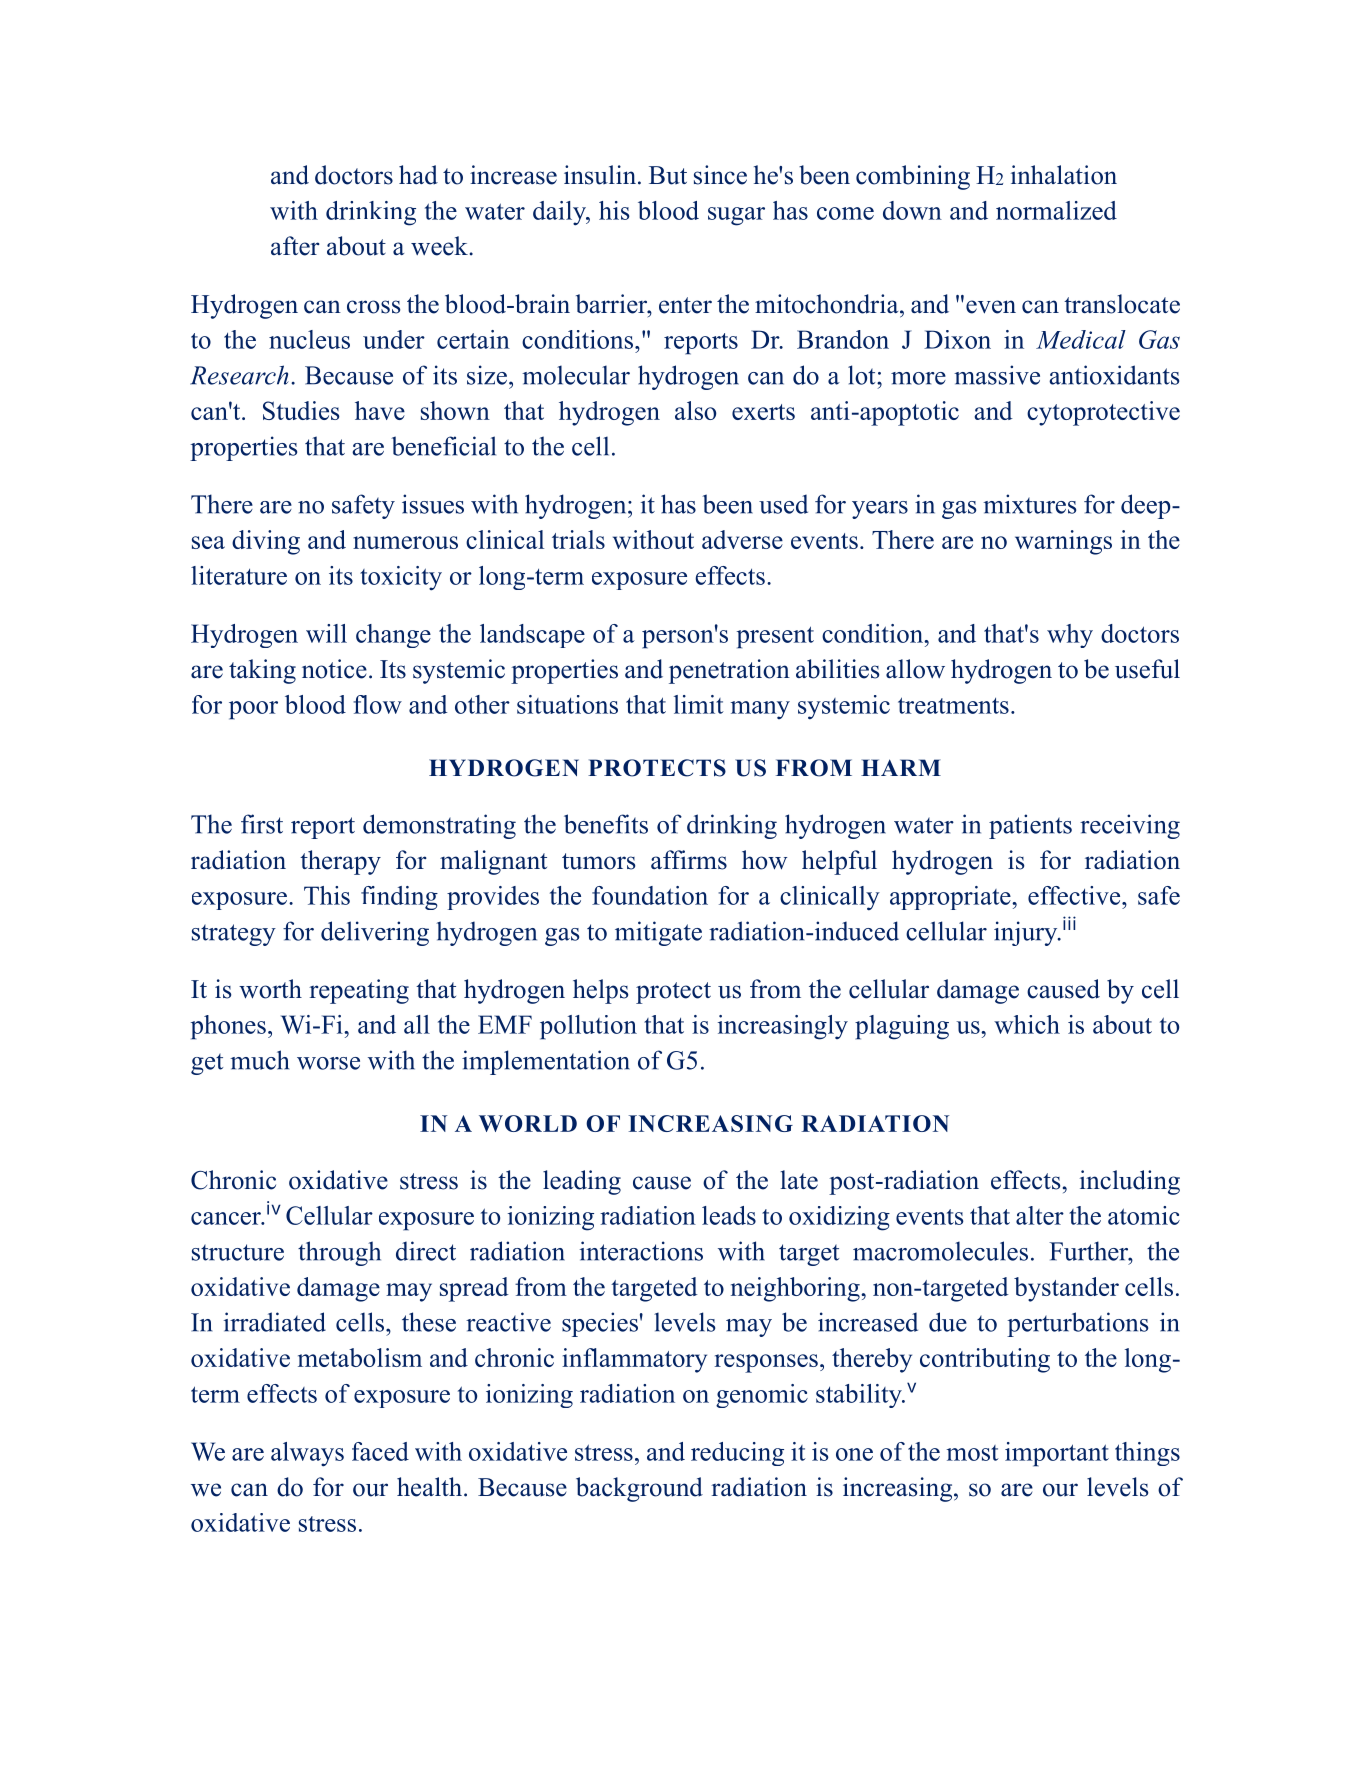  Describe the element at coordinates (1070, 636) in the screenshot. I see `why` at that location.
